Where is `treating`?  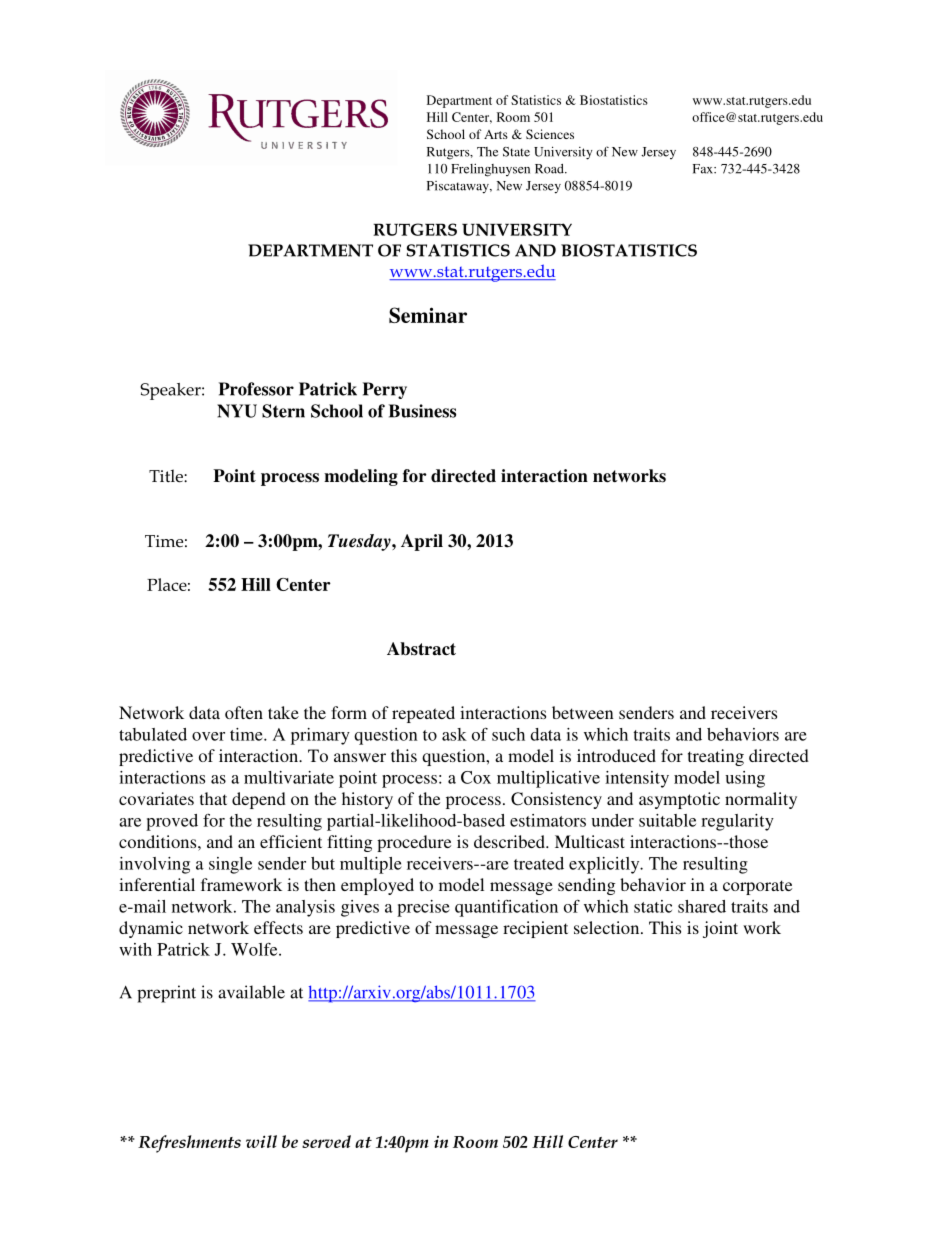 treating is located at coordinates (716, 757).
